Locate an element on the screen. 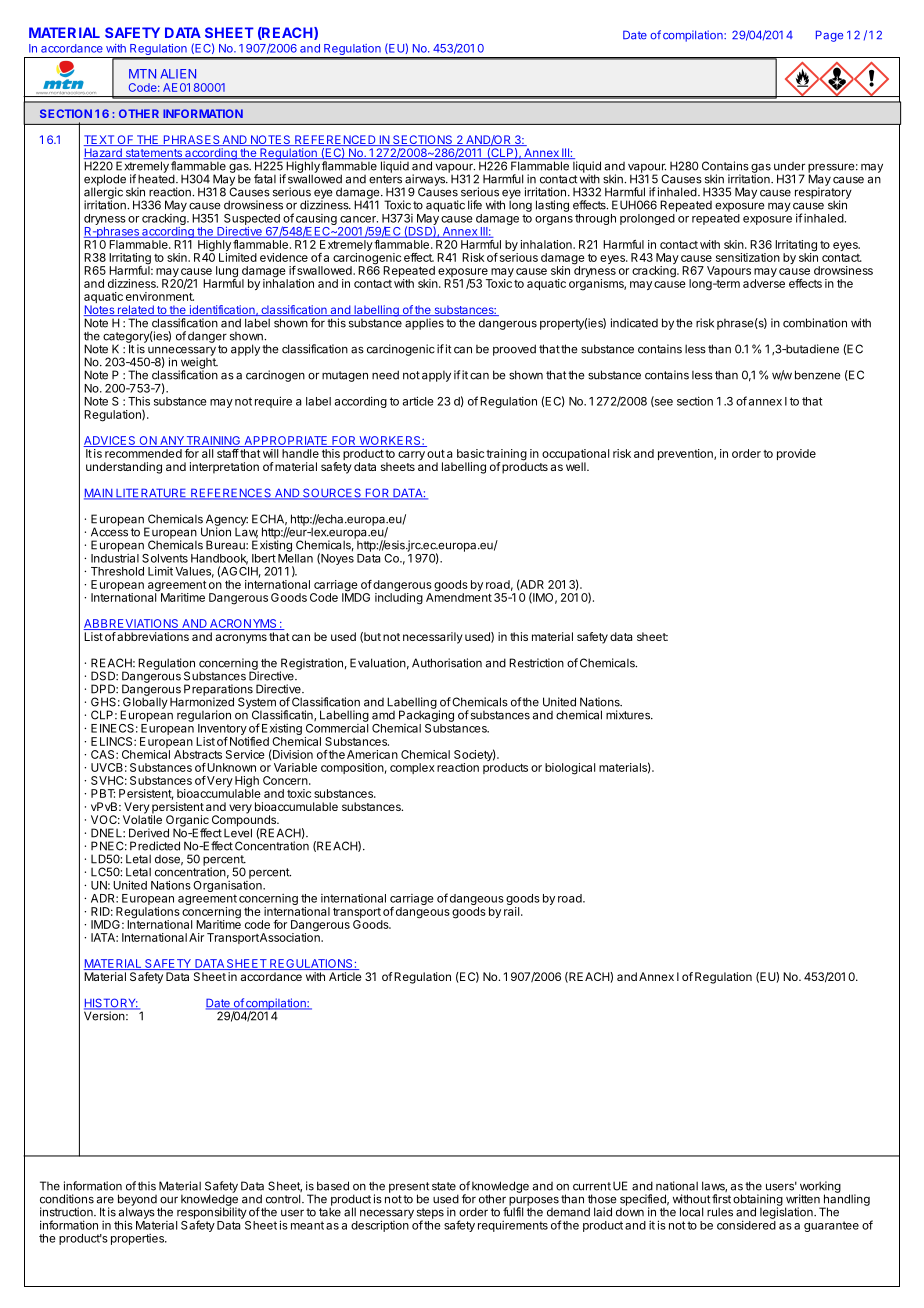 The width and height of the screenshot is (924, 1308). steps is located at coordinates (430, 1214).
